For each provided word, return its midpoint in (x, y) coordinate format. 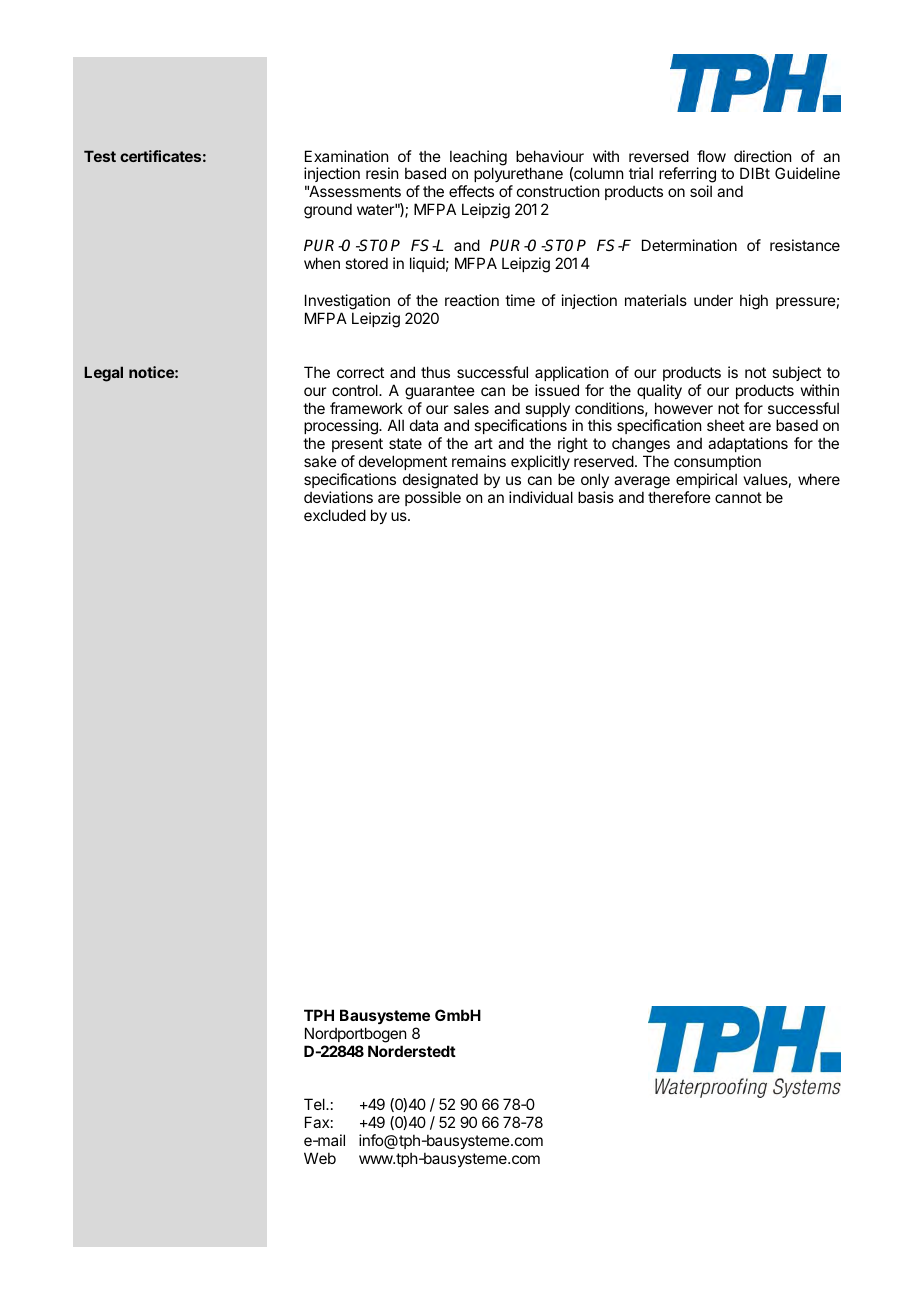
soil (701, 191)
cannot (738, 497)
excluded (335, 515)
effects (471, 191)
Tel (315, 1104)
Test (100, 156)
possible (433, 498)
